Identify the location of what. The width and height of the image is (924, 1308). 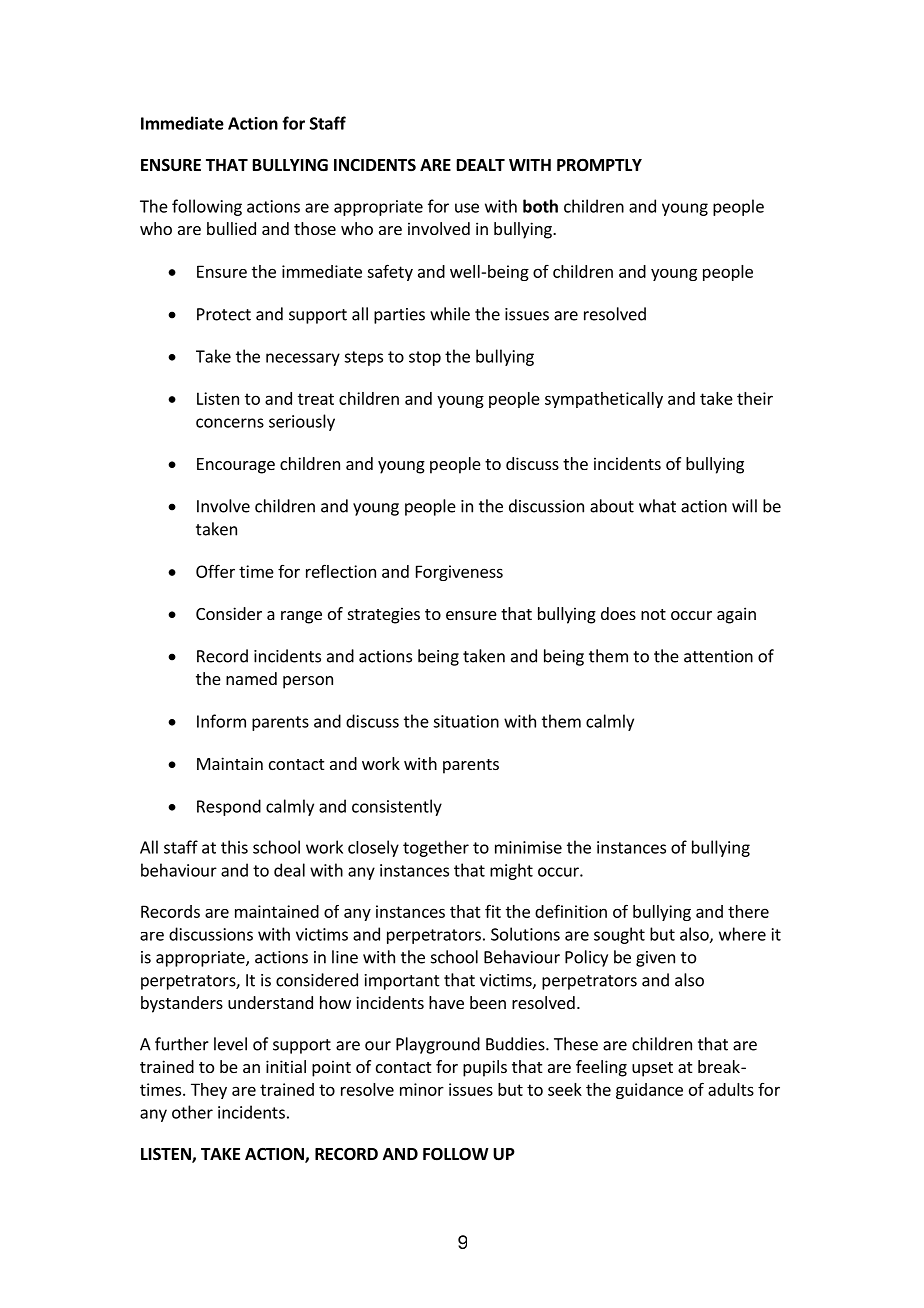
(657, 506).
